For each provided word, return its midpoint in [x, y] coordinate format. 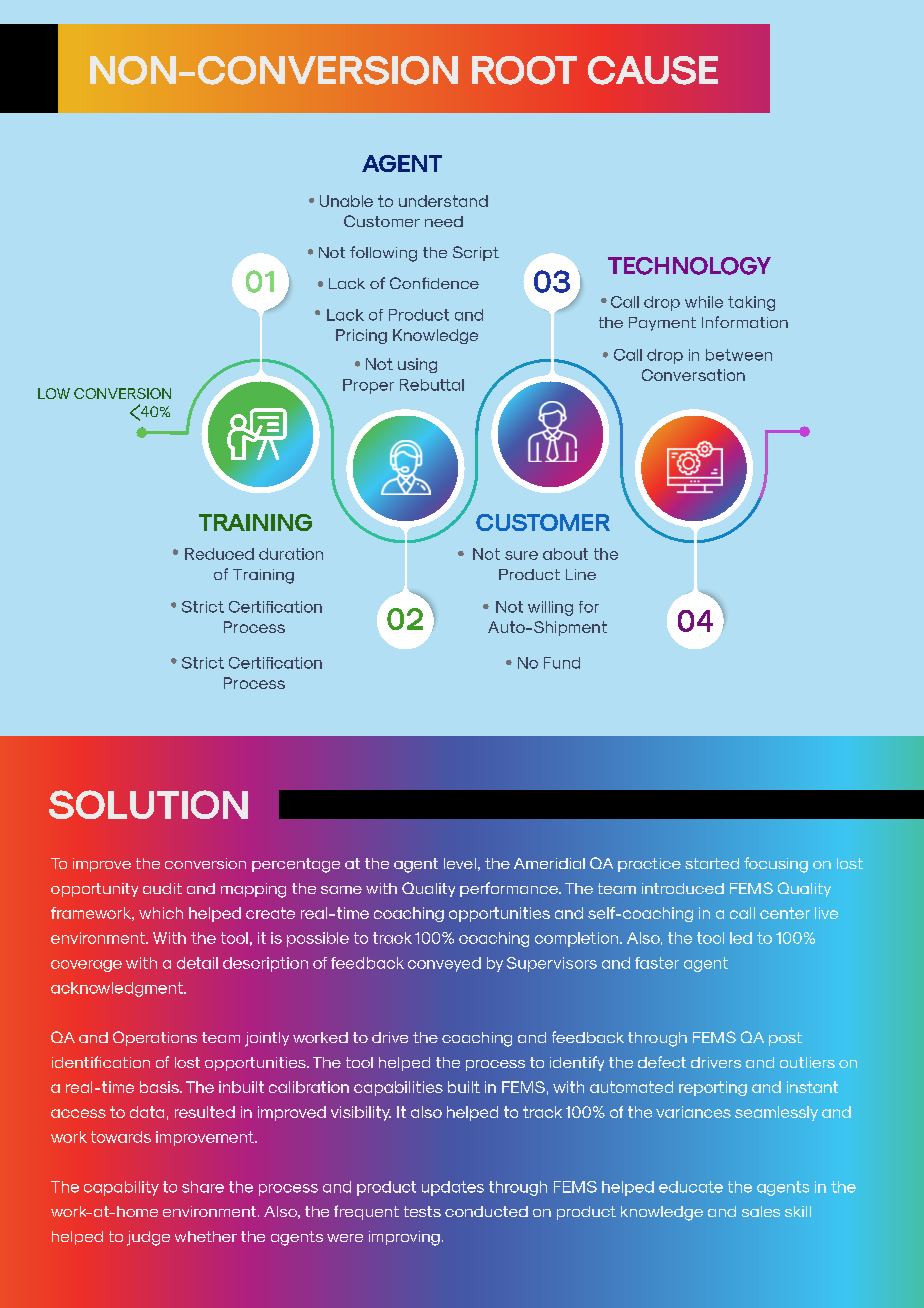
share [203, 1187]
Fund [562, 663]
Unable [346, 201]
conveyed [444, 964]
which [161, 913]
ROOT [524, 70]
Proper [368, 386]
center [785, 913]
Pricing [361, 336]
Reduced [219, 554]
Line [581, 574]
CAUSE [653, 70]
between [739, 355]
